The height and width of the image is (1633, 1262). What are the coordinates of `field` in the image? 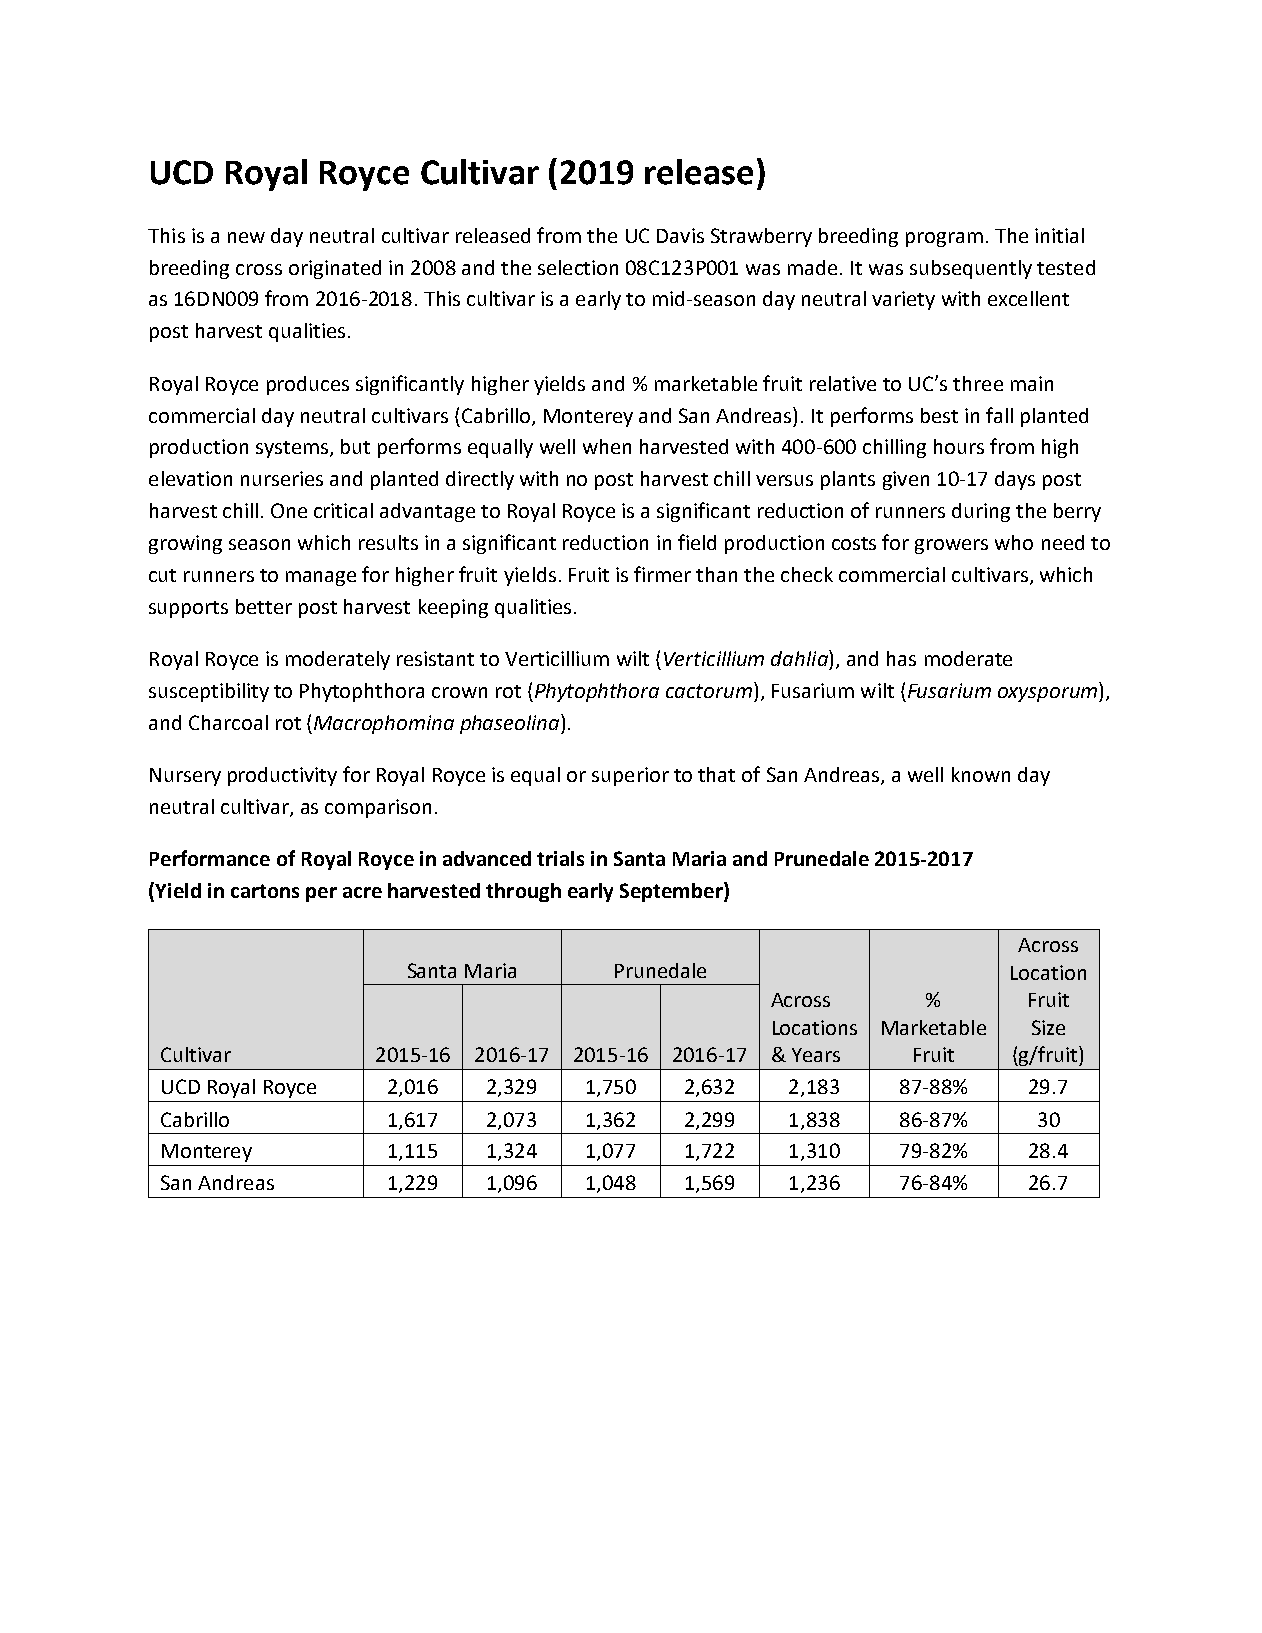 It's located at (697, 542).
